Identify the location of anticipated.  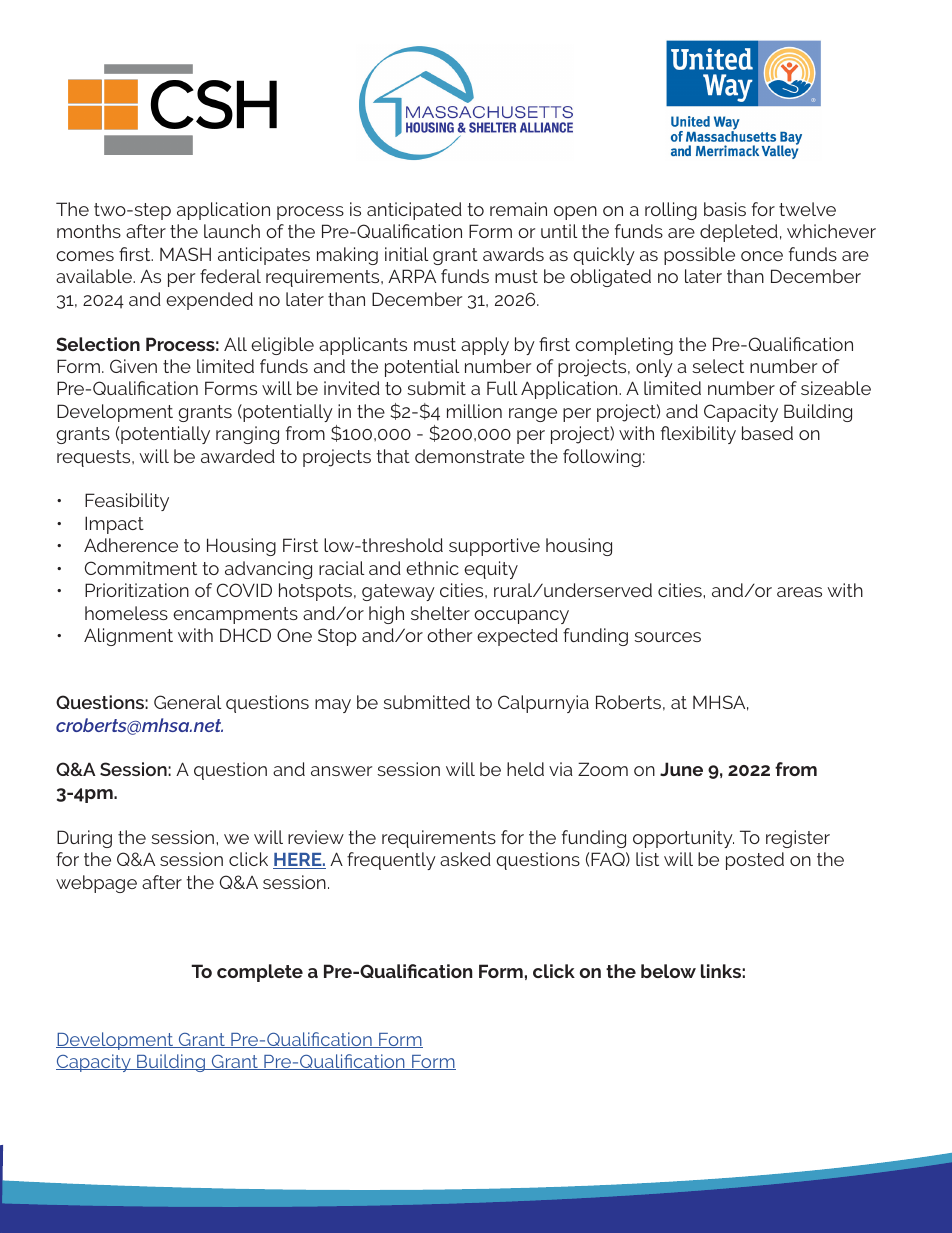
(414, 211).
